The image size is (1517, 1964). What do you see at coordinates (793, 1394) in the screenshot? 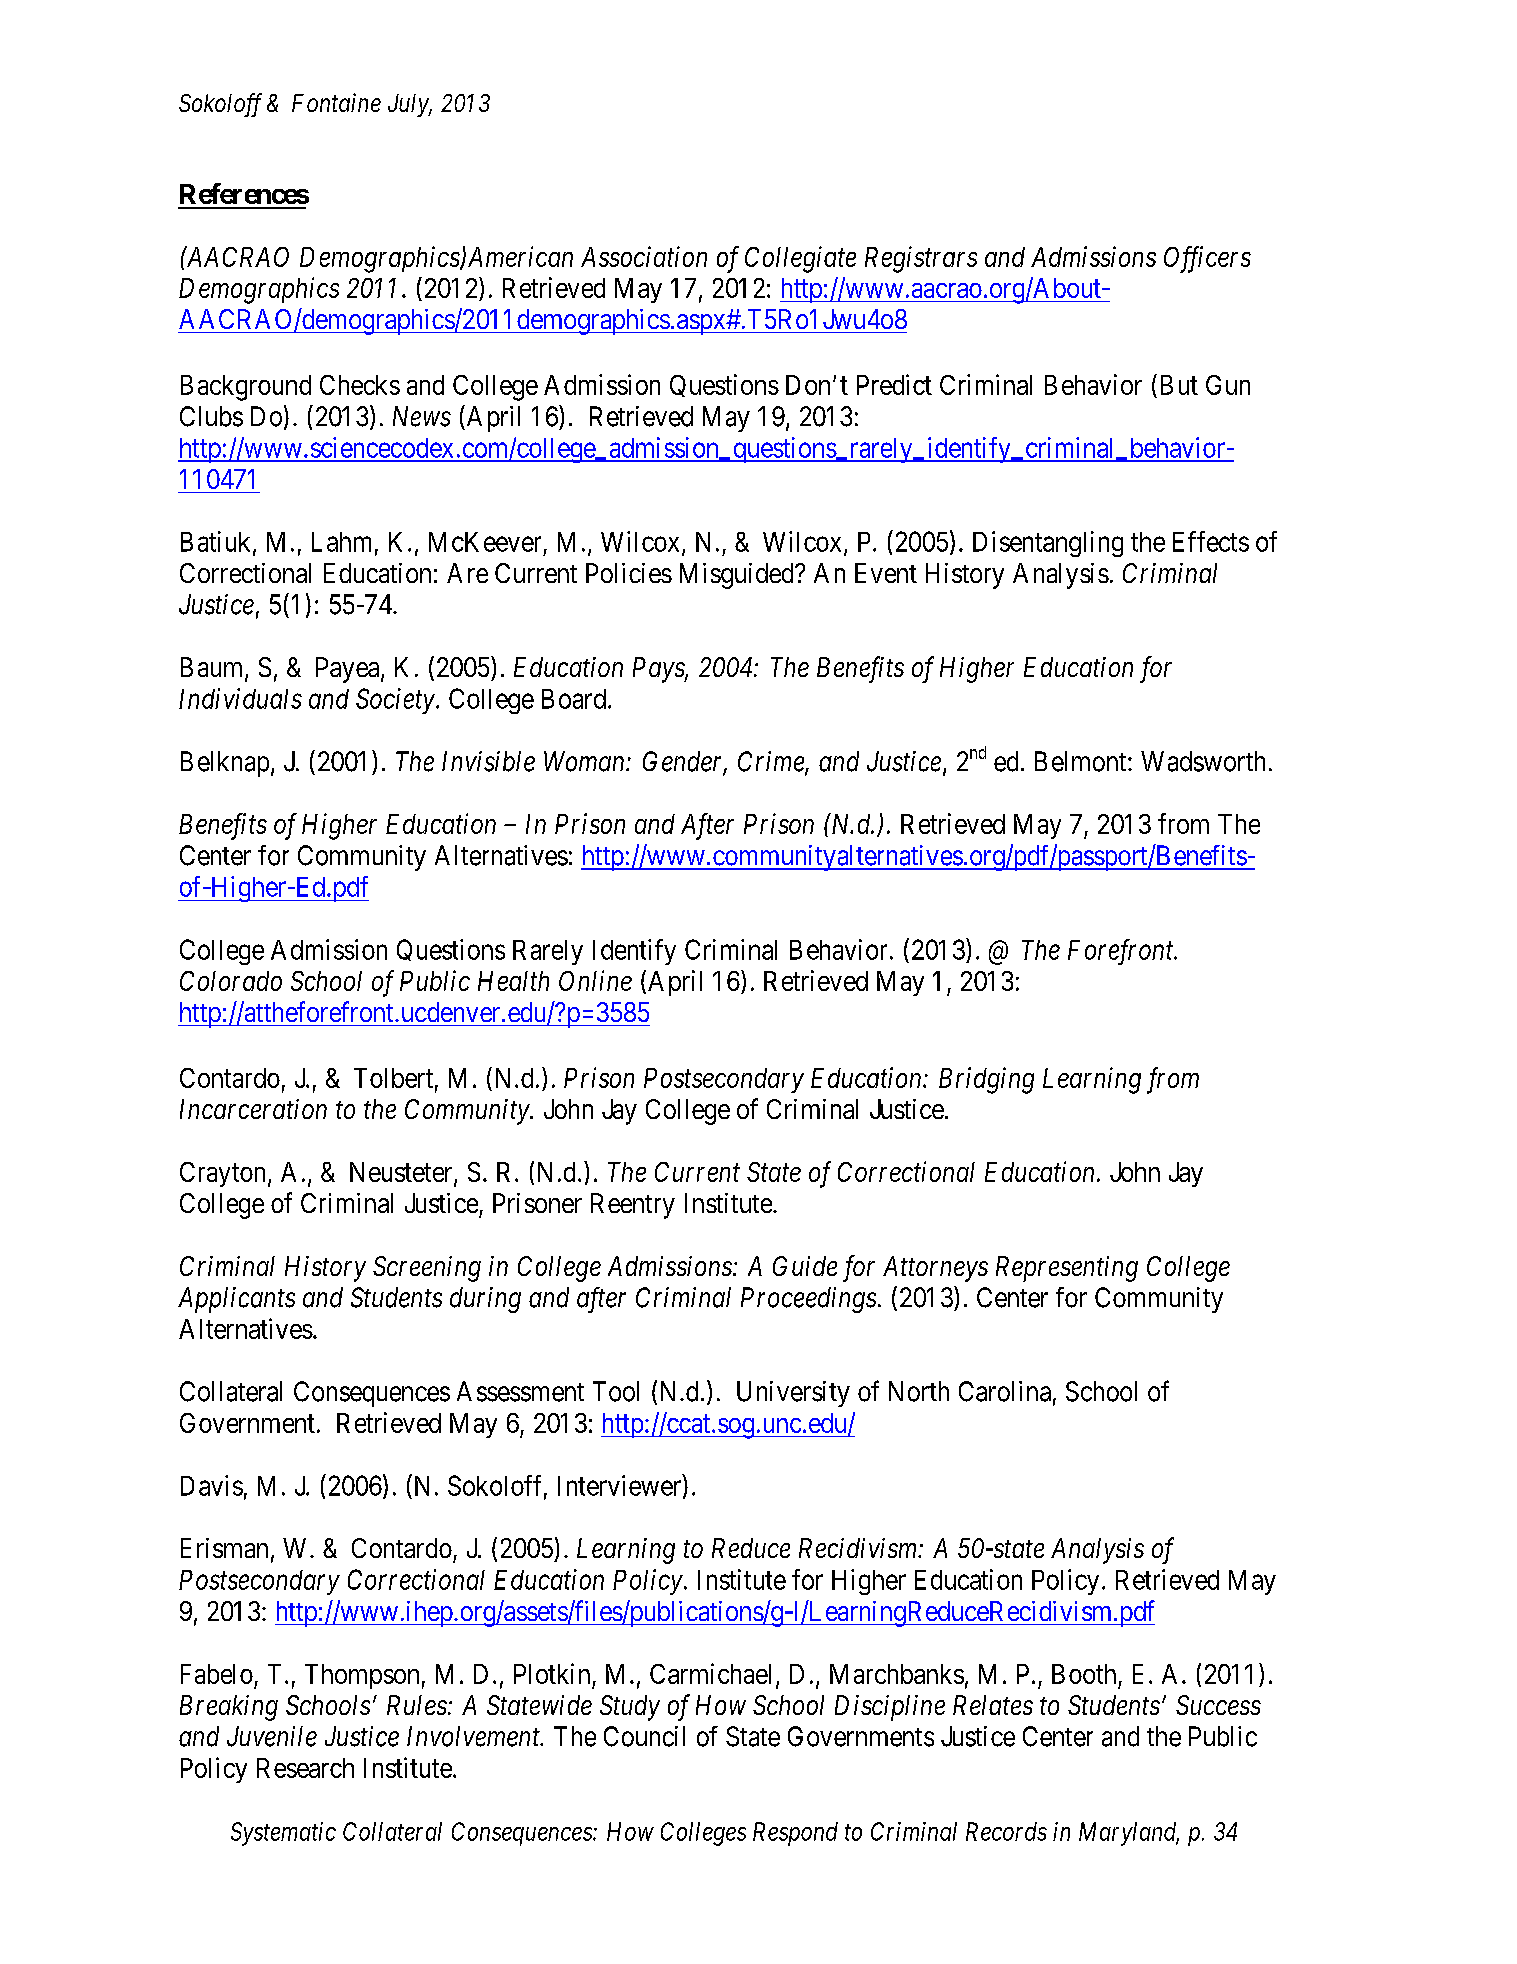
I see `University` at bounding box center [793, 1394].
